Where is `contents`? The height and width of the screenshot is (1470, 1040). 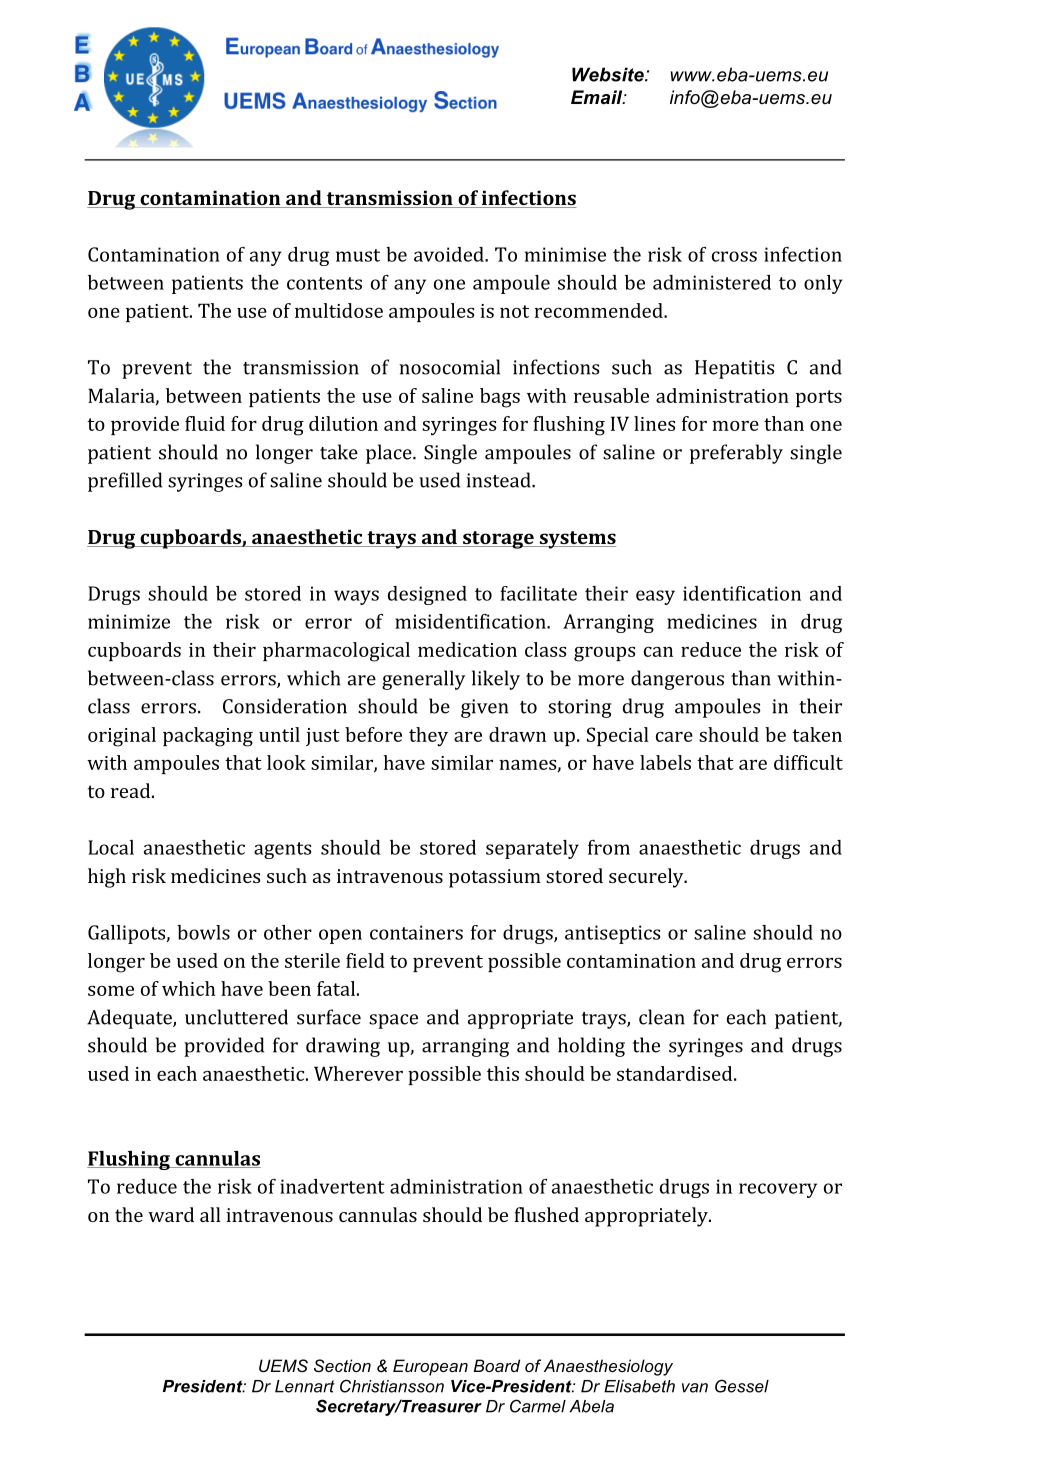
contents is located at coordinates (324, 283).
